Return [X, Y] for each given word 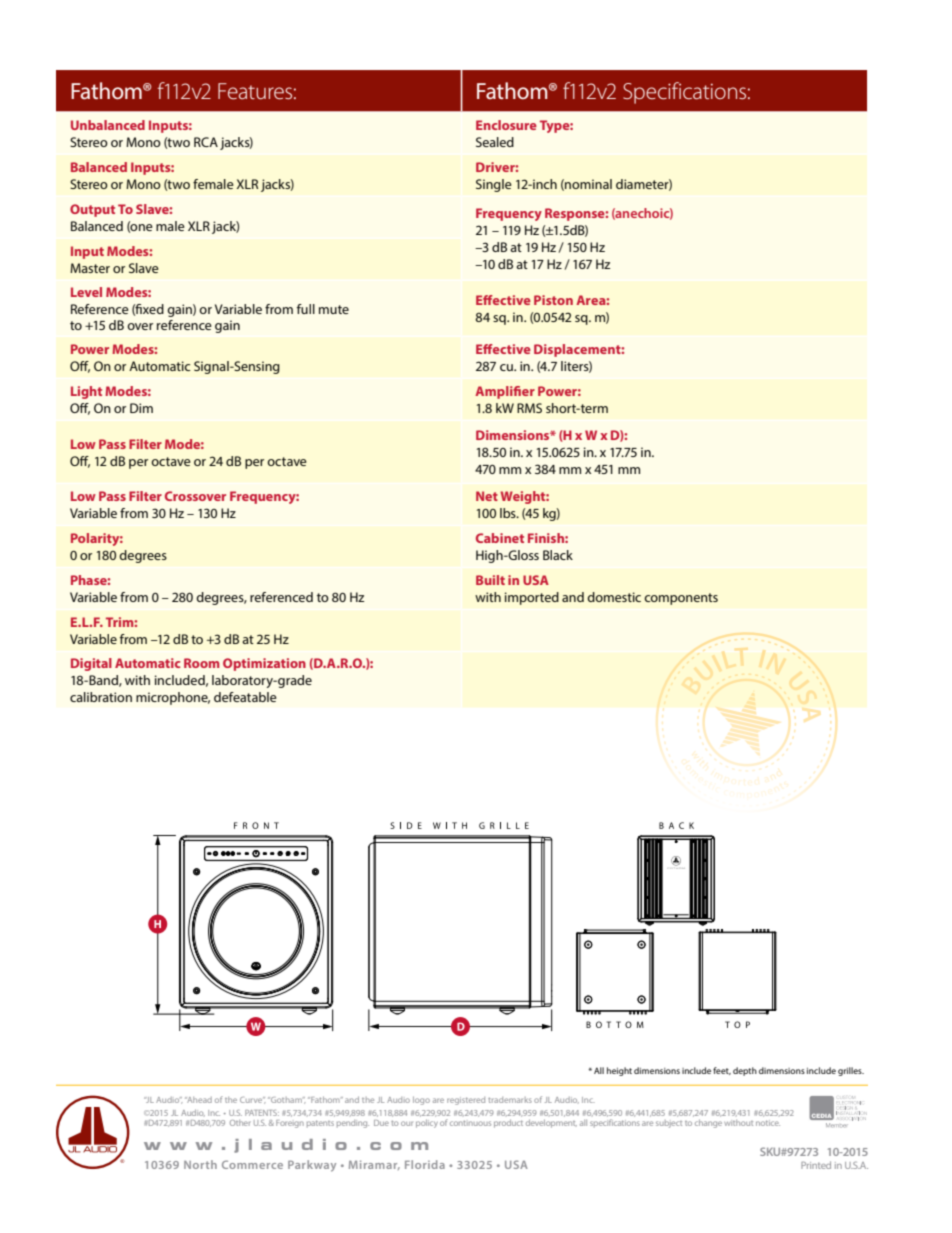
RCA [206, 142]
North [200, 1164]
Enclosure [506, 125]
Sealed [495, 142]
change [708, 1124]
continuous [470, 1123]
